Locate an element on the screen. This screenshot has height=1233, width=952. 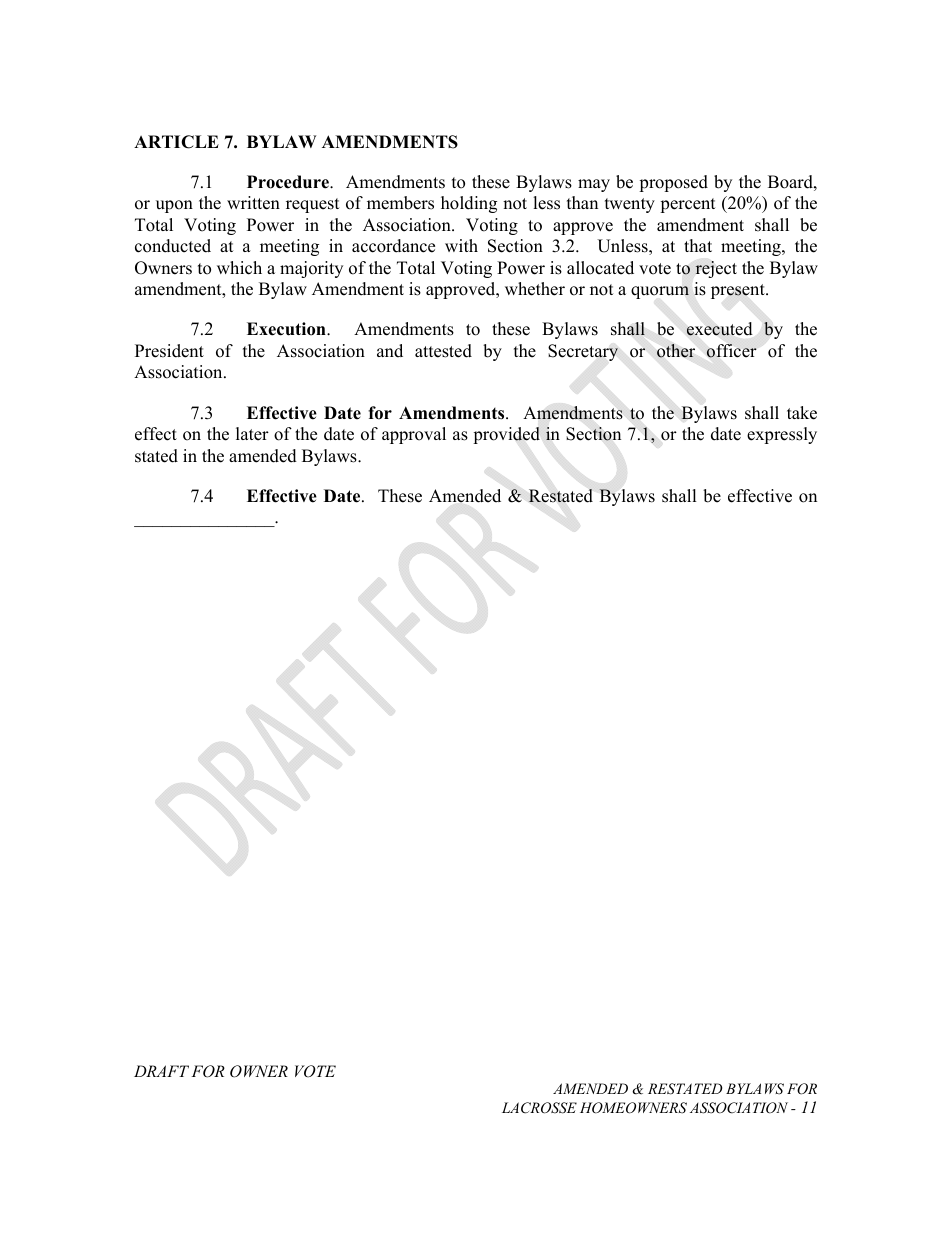
provided is located at coordinates (506, 435).
